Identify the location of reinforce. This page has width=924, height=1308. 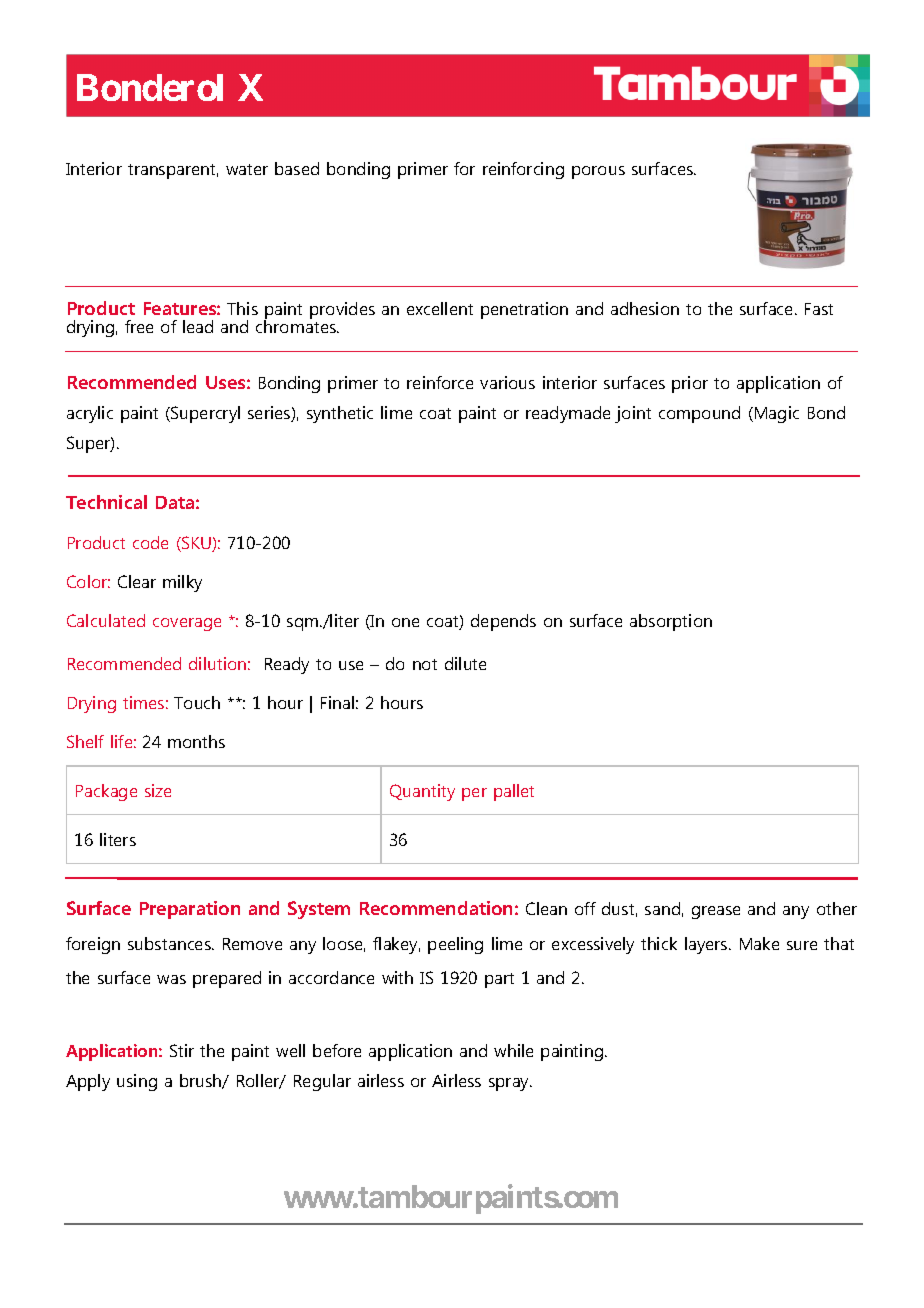
(440, 382).
